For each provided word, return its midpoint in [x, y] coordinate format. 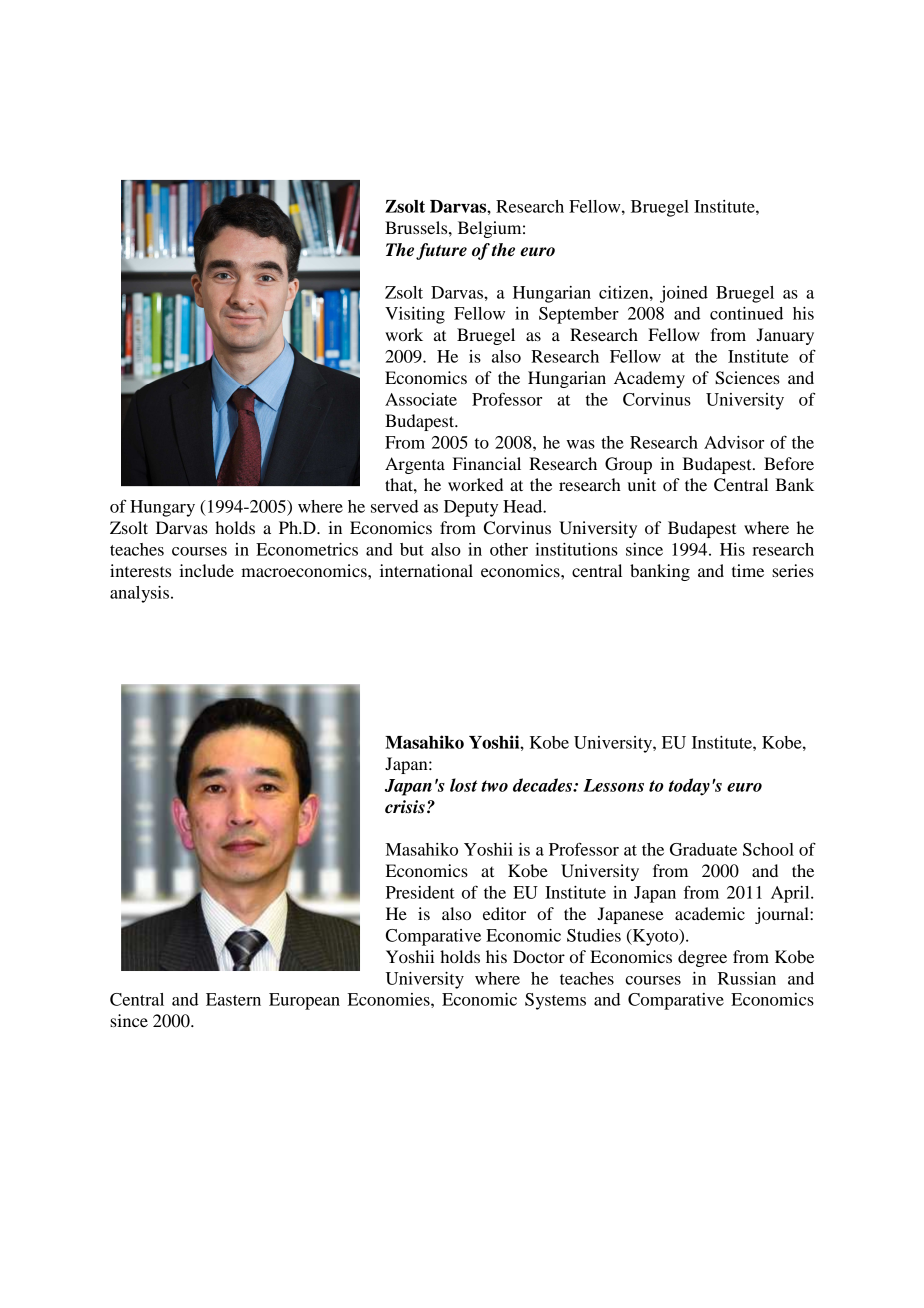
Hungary [162, 508]
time [748, 570]
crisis [405, 807]
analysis [139, 594]
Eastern [233, 999]
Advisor [734, 442]
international [426, 570]
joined [684, 294]
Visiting [415, 315]
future [441, 251]
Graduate [703, 849]
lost [464, 785]
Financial [487, 463]
